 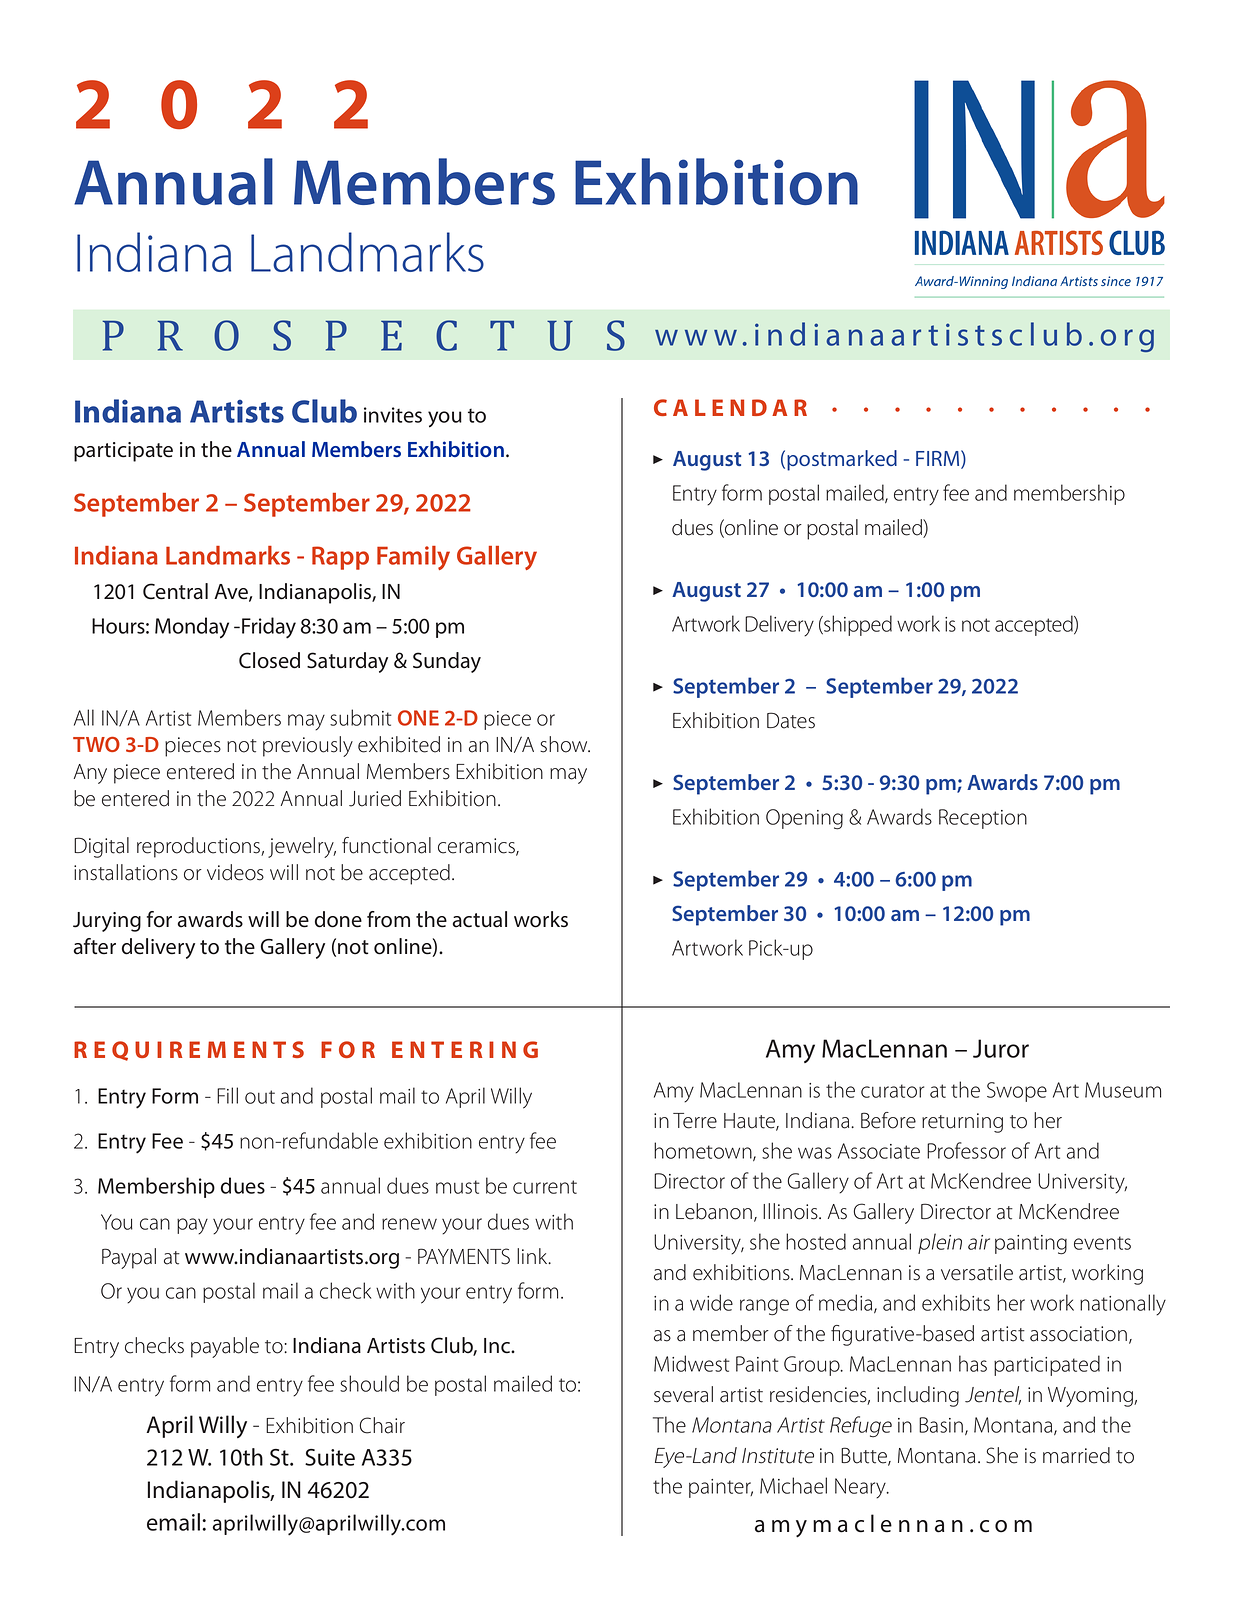 I want to click on several, so click(x=683, y=1394).
